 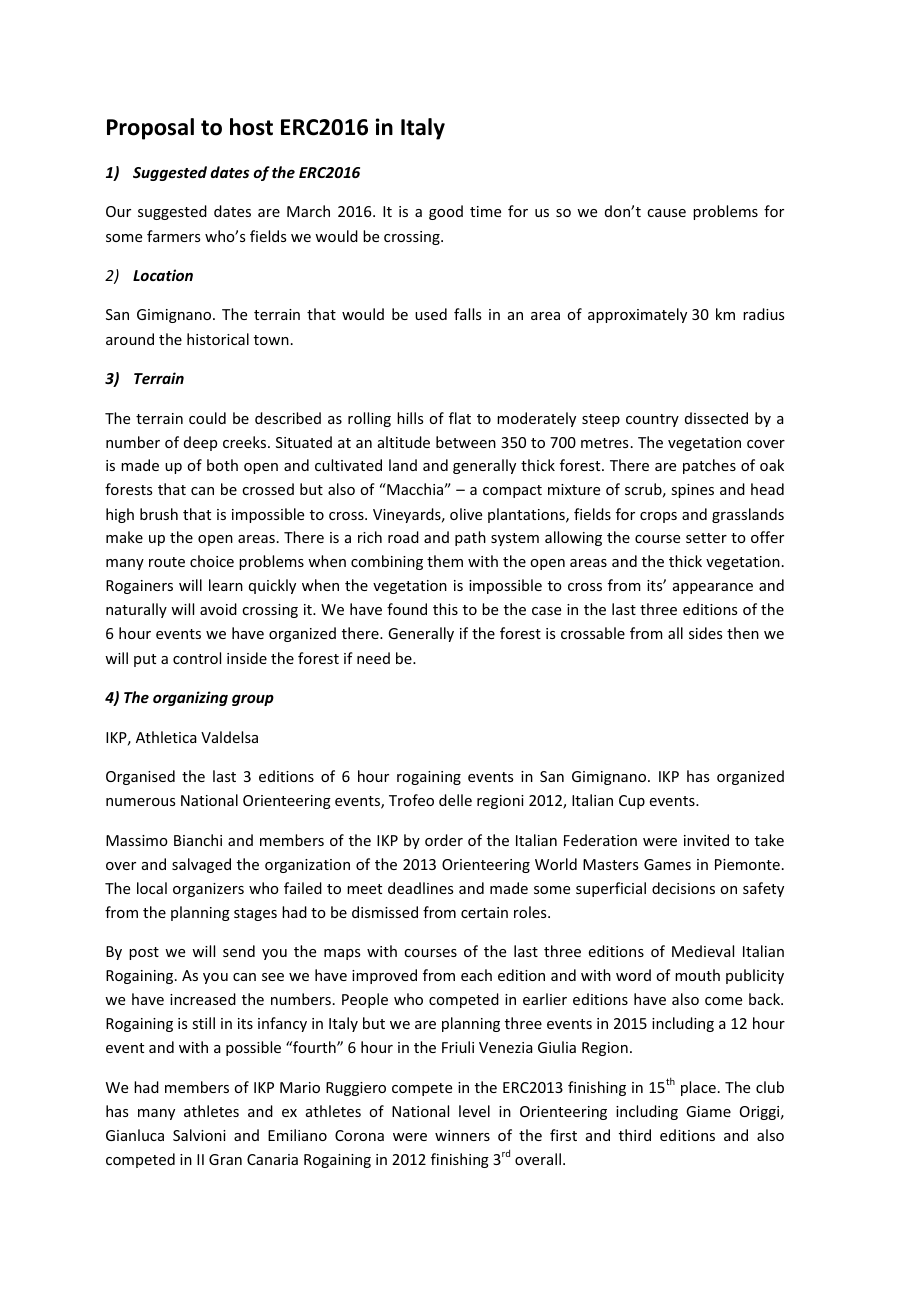 I want to click on cause, so click(x=666, y=213).
